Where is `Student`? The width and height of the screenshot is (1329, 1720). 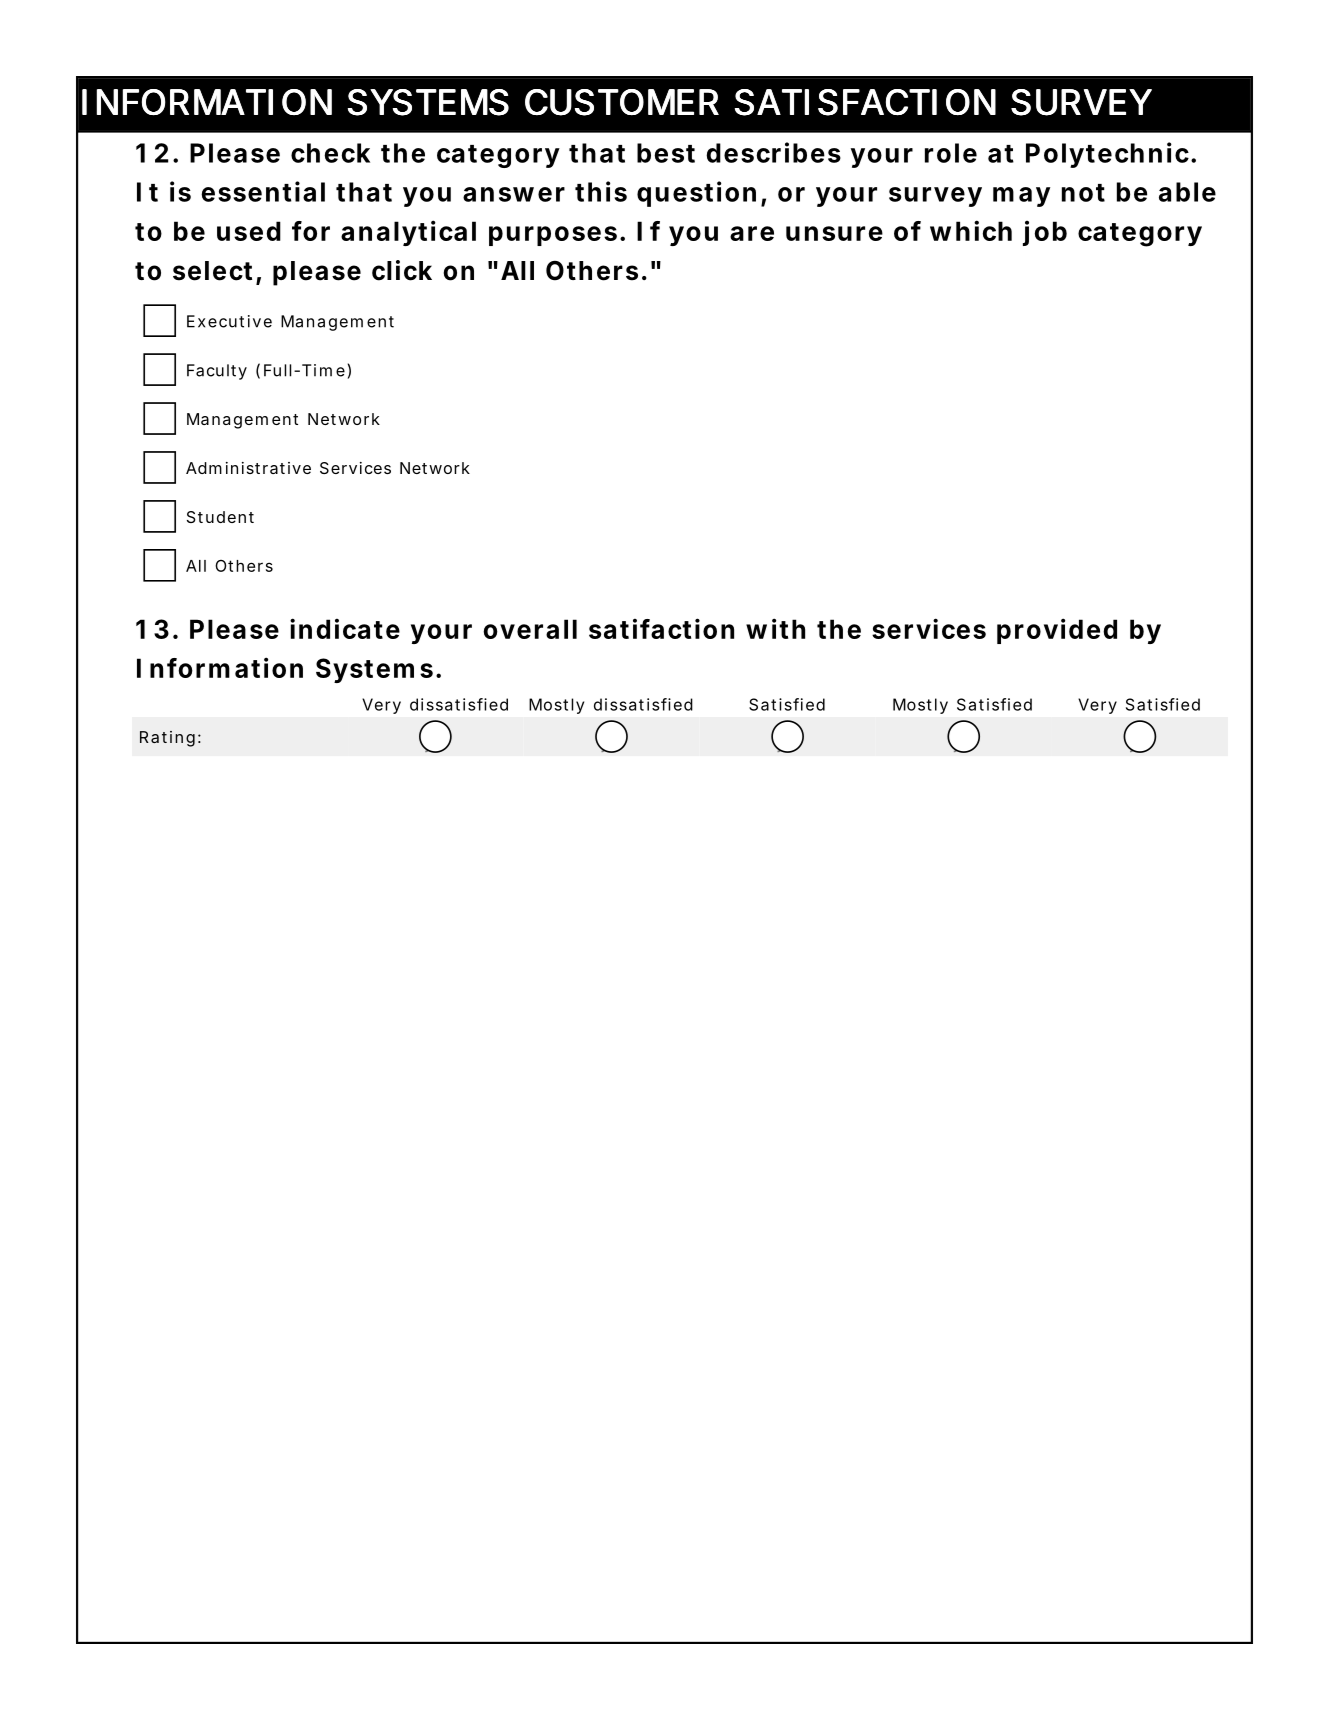
Student is located at coordinates (220, 517).
